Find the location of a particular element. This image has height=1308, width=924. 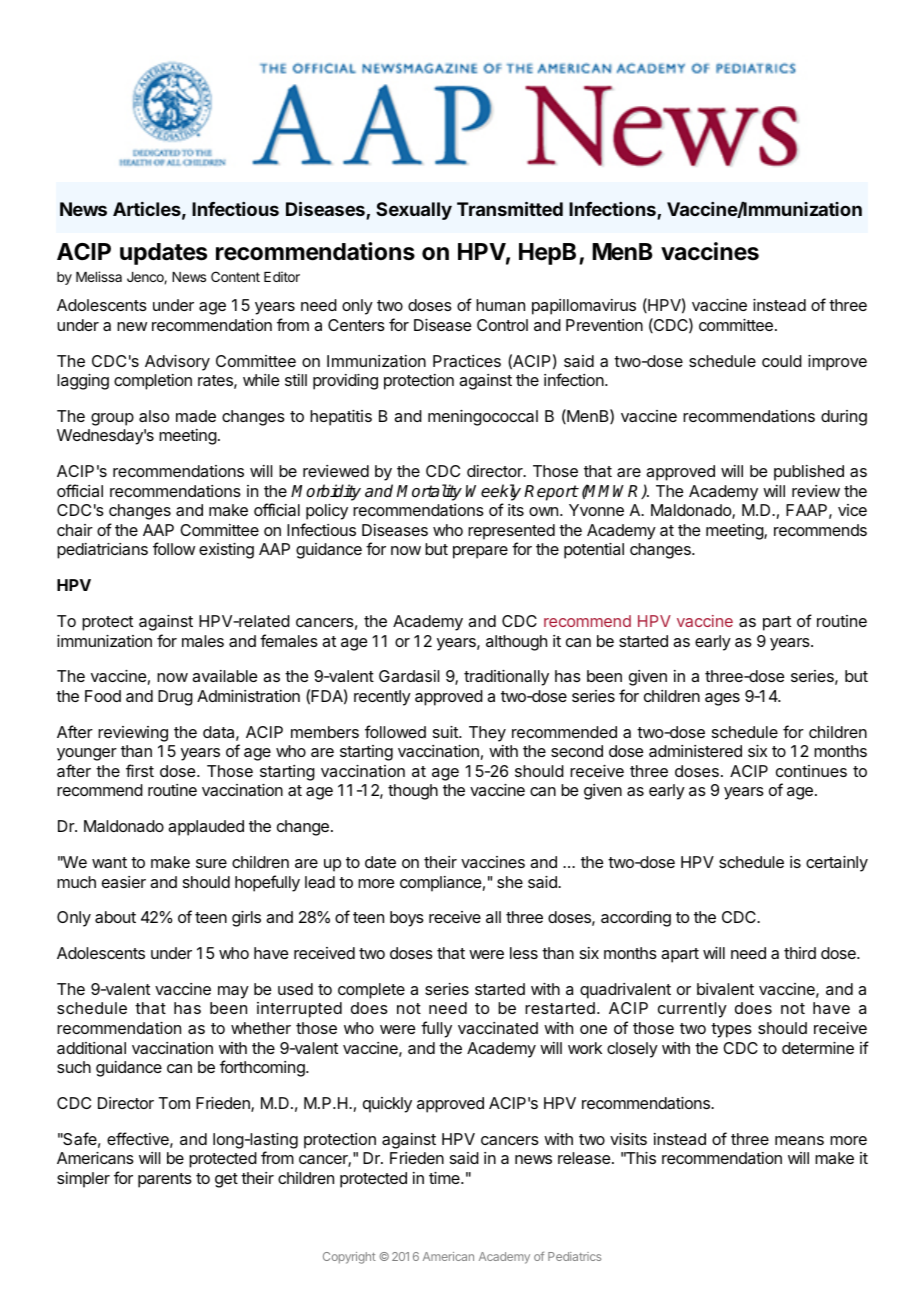

could is located at coordinates (782, 361).
